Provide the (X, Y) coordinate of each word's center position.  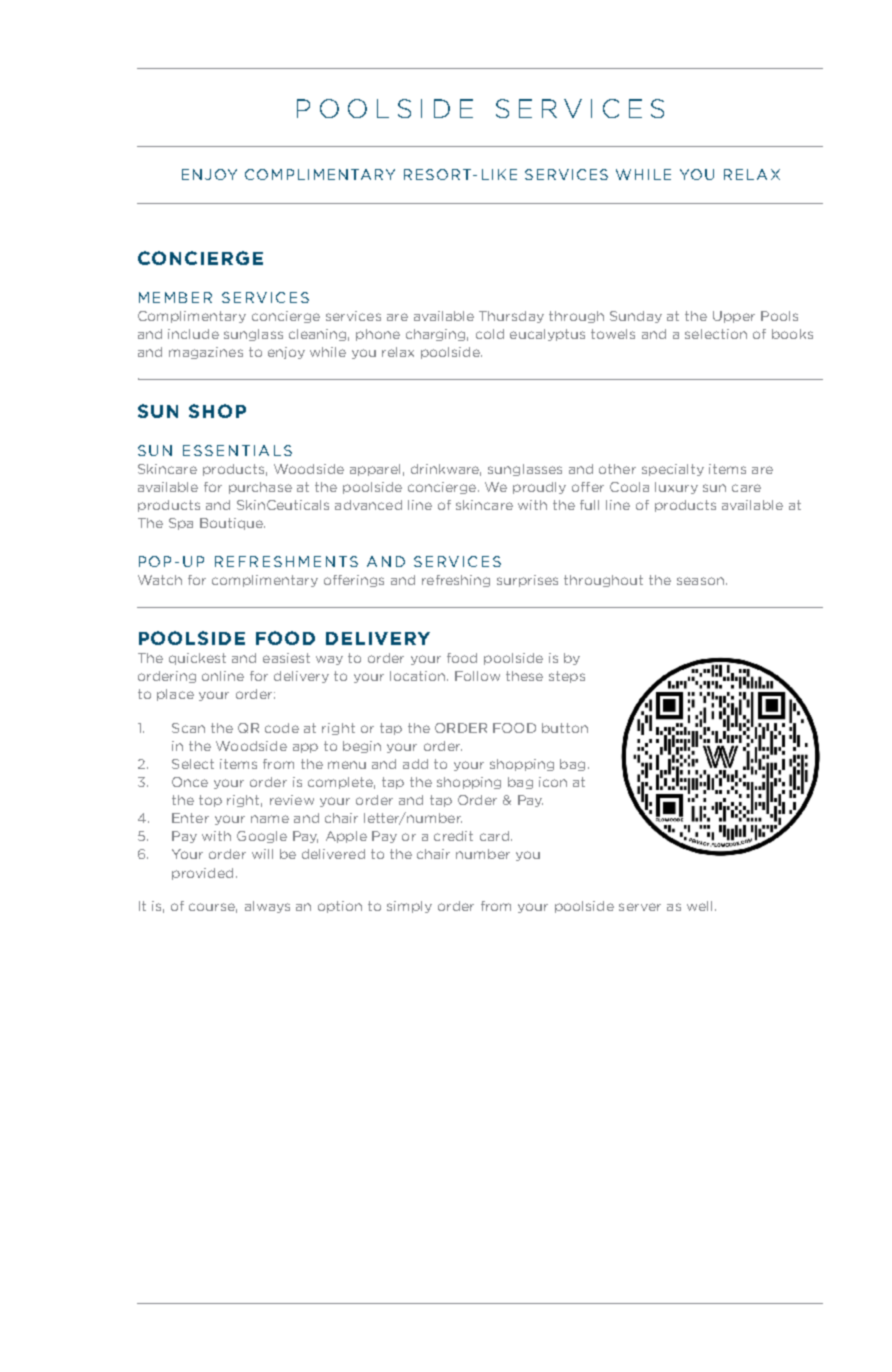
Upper (734, 317)
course (213, 908)
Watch (160, 580)
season (700, 581)
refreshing (456, 581)
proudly (539, 488)
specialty (673, 470)
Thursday (511, 317)
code (282, 728)
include (193, 334)
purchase (260, 488)
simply (409, 907)
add (415, 764)
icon (553, 782)
